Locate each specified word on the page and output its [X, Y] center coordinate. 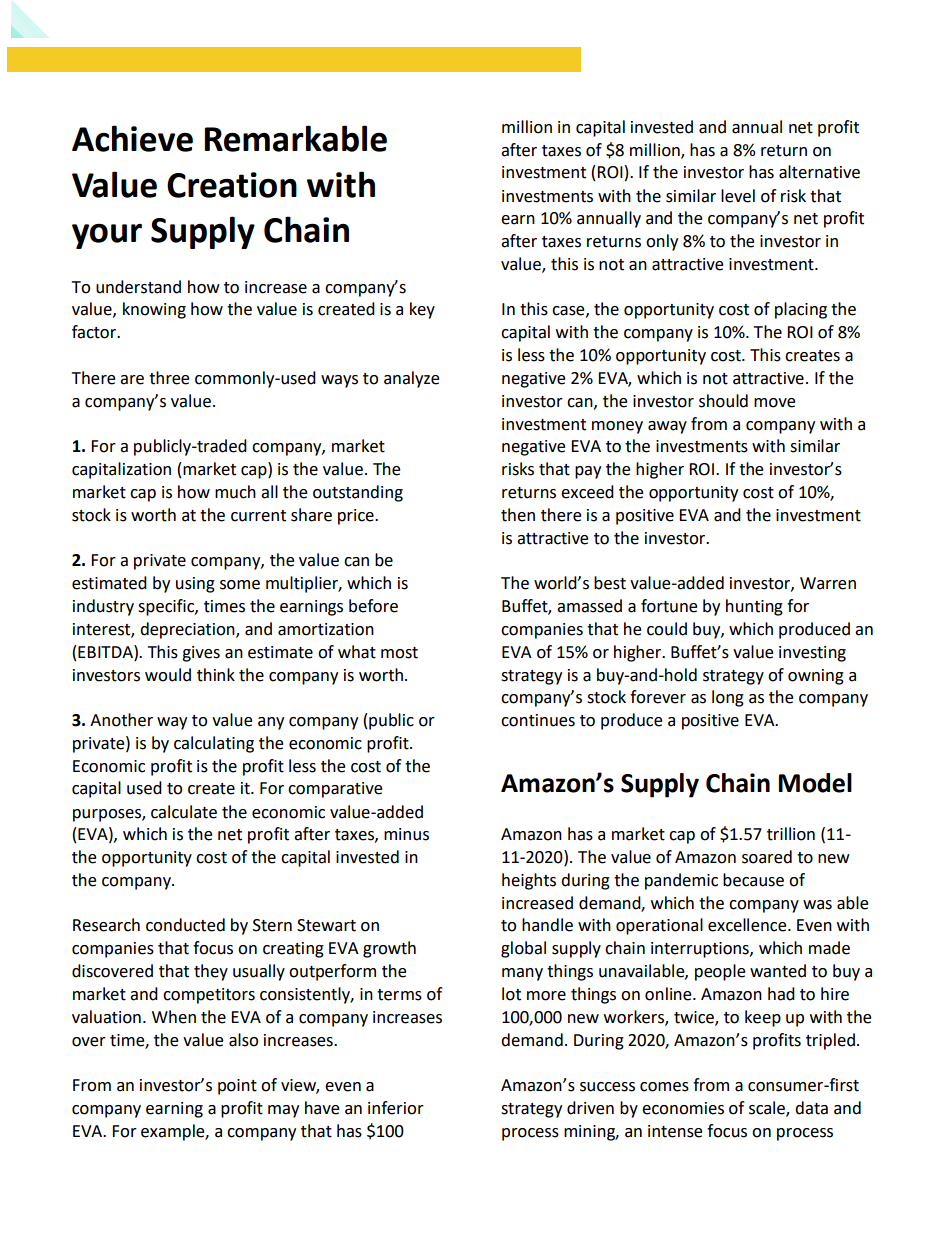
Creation [232, 185]
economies [683, 1108]
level [738, 196]
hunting [754, 607]
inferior [396, 1108]
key [422, 310]
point [237, 1087]
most [399, 653]
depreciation [188, 630]
